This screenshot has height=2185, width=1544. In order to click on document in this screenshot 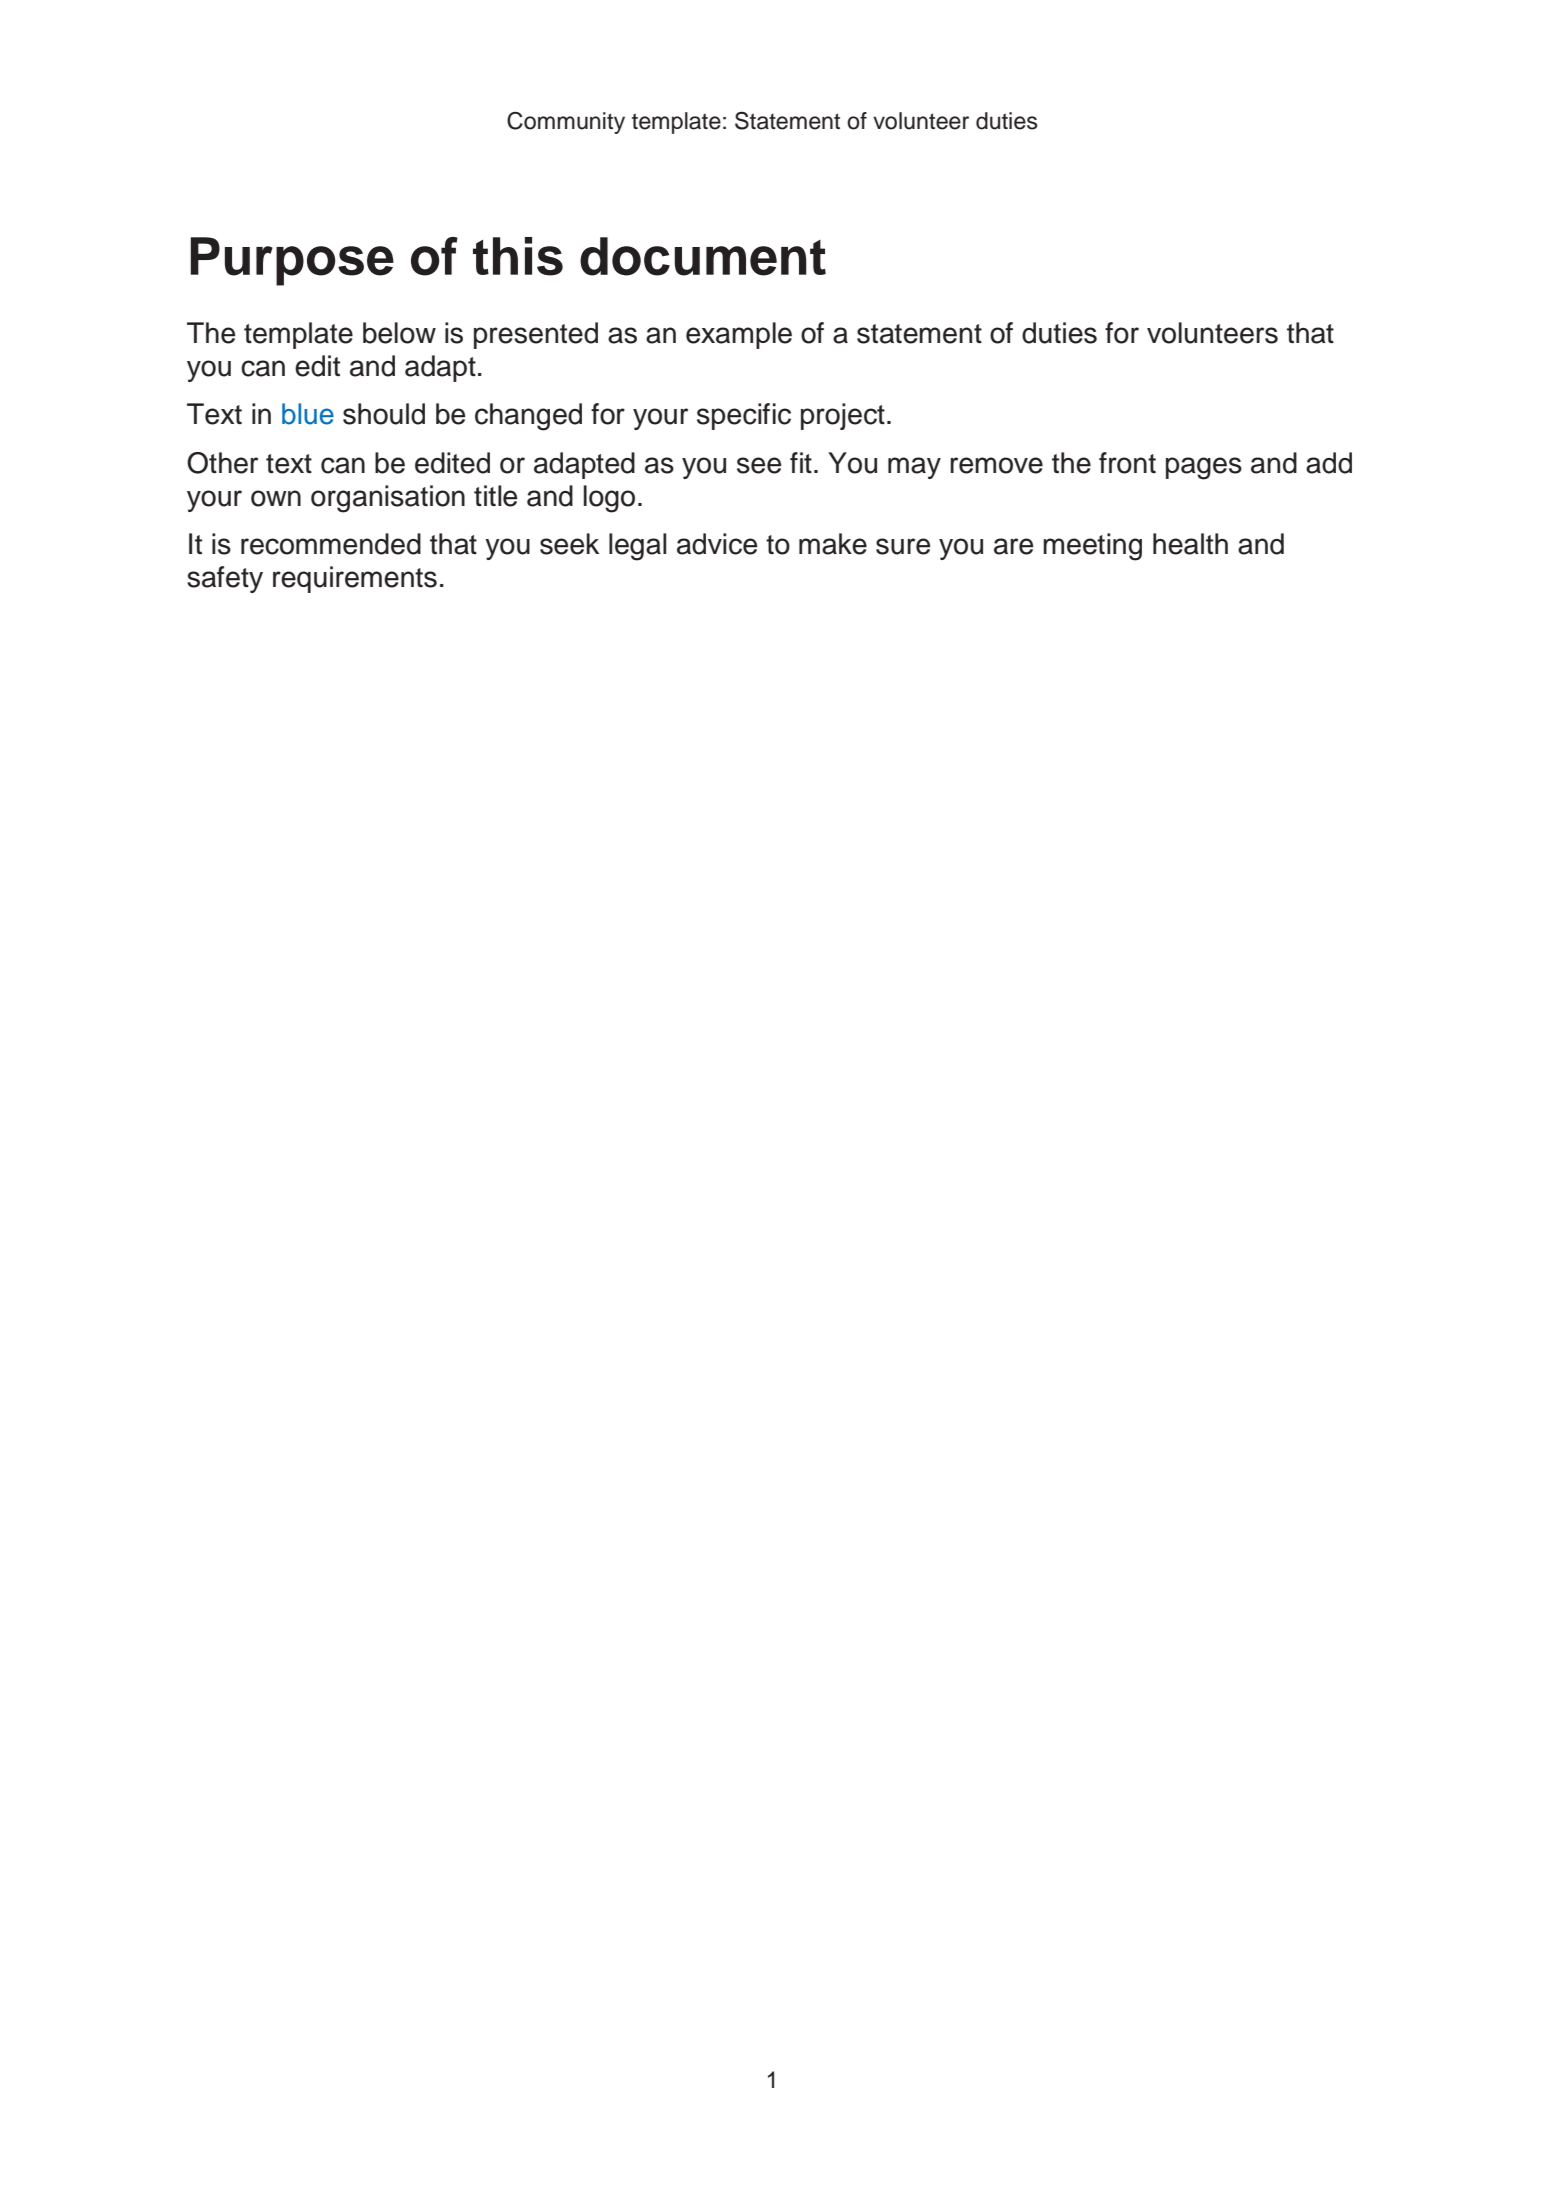, I will do `click(703, 256)`.
